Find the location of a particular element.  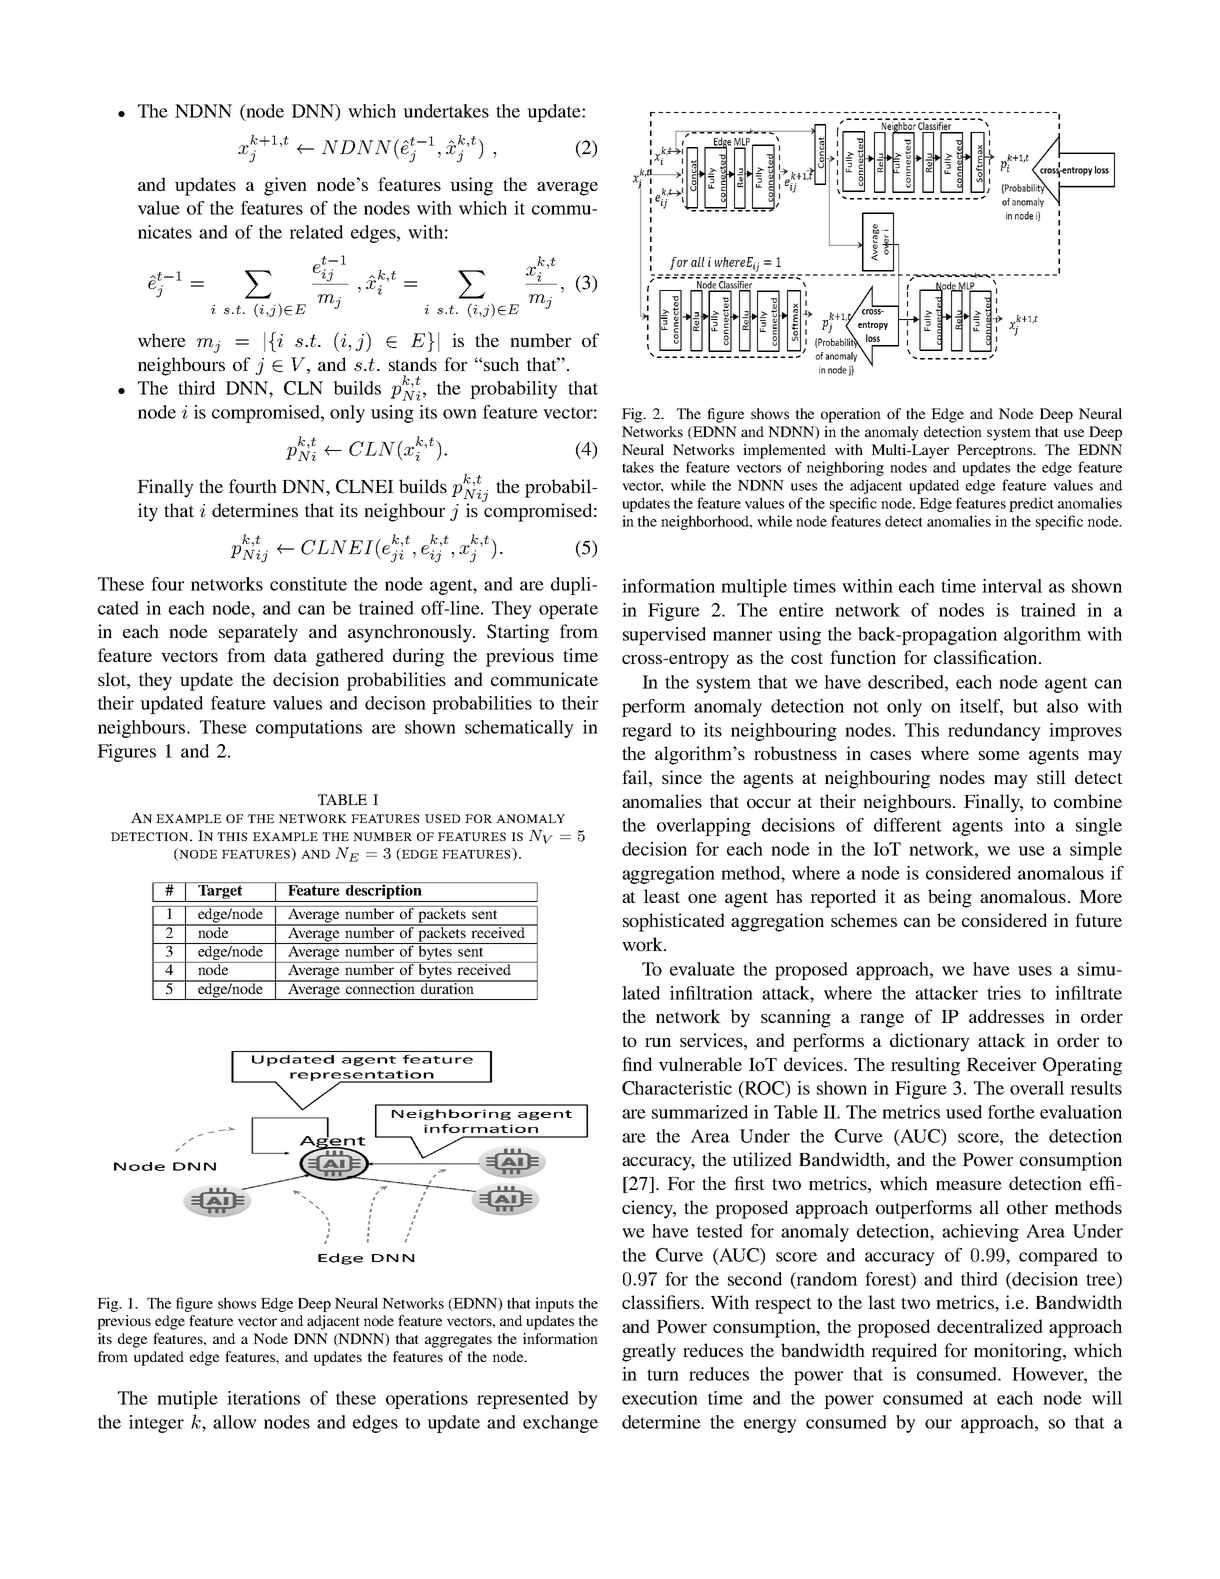

run is located at coordinates (658, 1042).
